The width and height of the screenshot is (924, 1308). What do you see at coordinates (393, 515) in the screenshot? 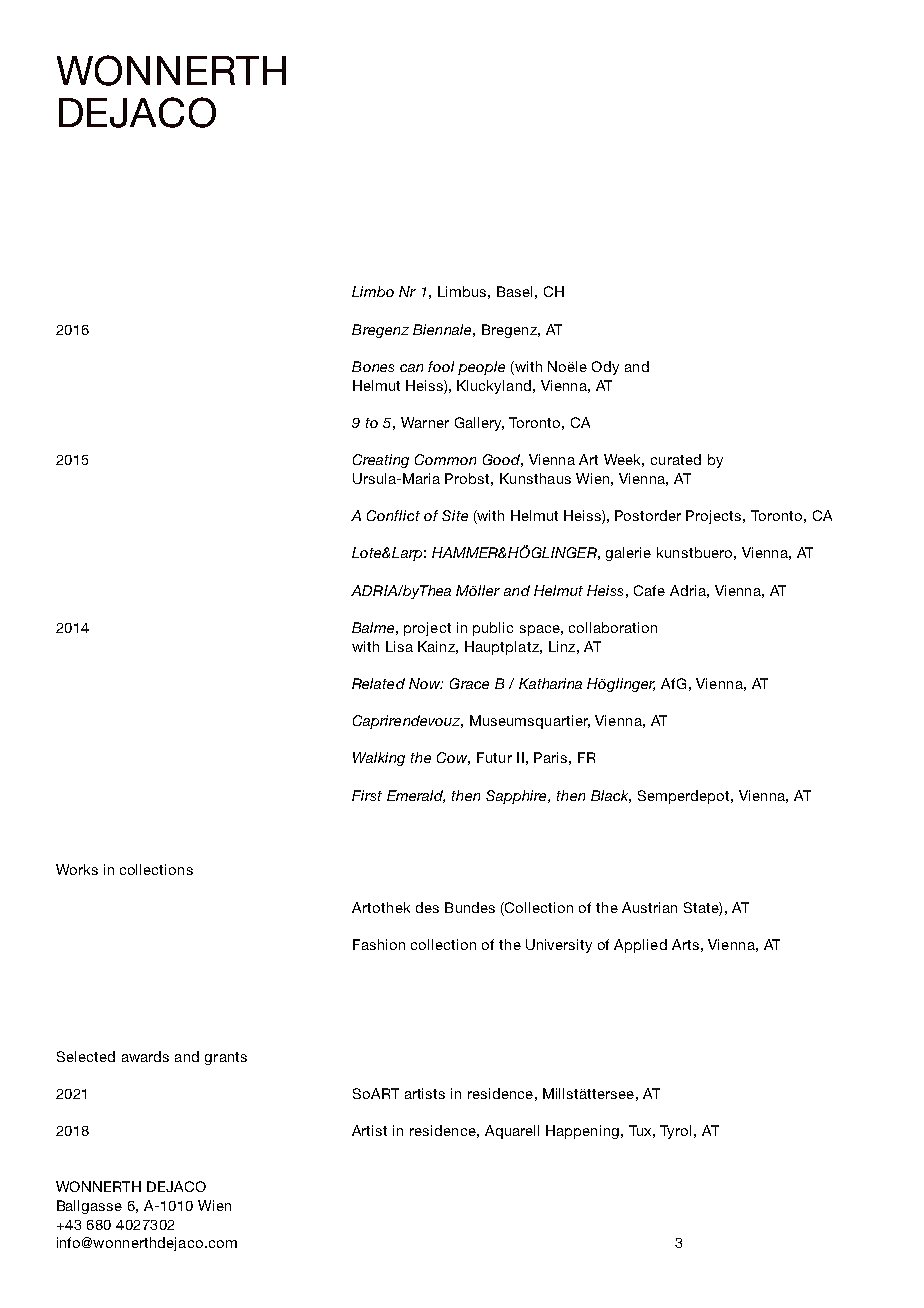
I see `Conflict` at bounding box center [393, 515].
